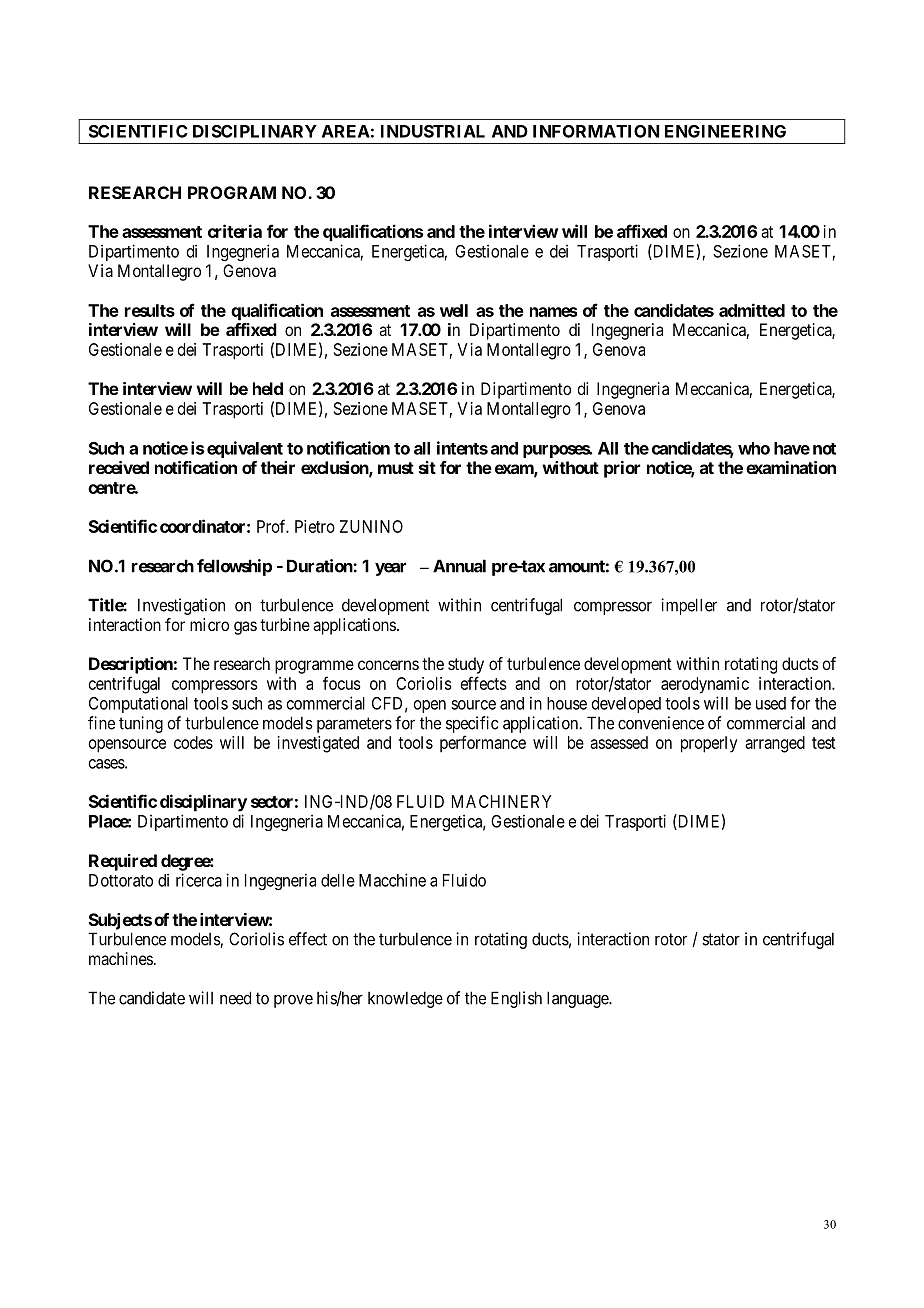 This document has width=924, height=1308. Describe the element at coordinates (454, 310) in the document. I see `well` at that location.
